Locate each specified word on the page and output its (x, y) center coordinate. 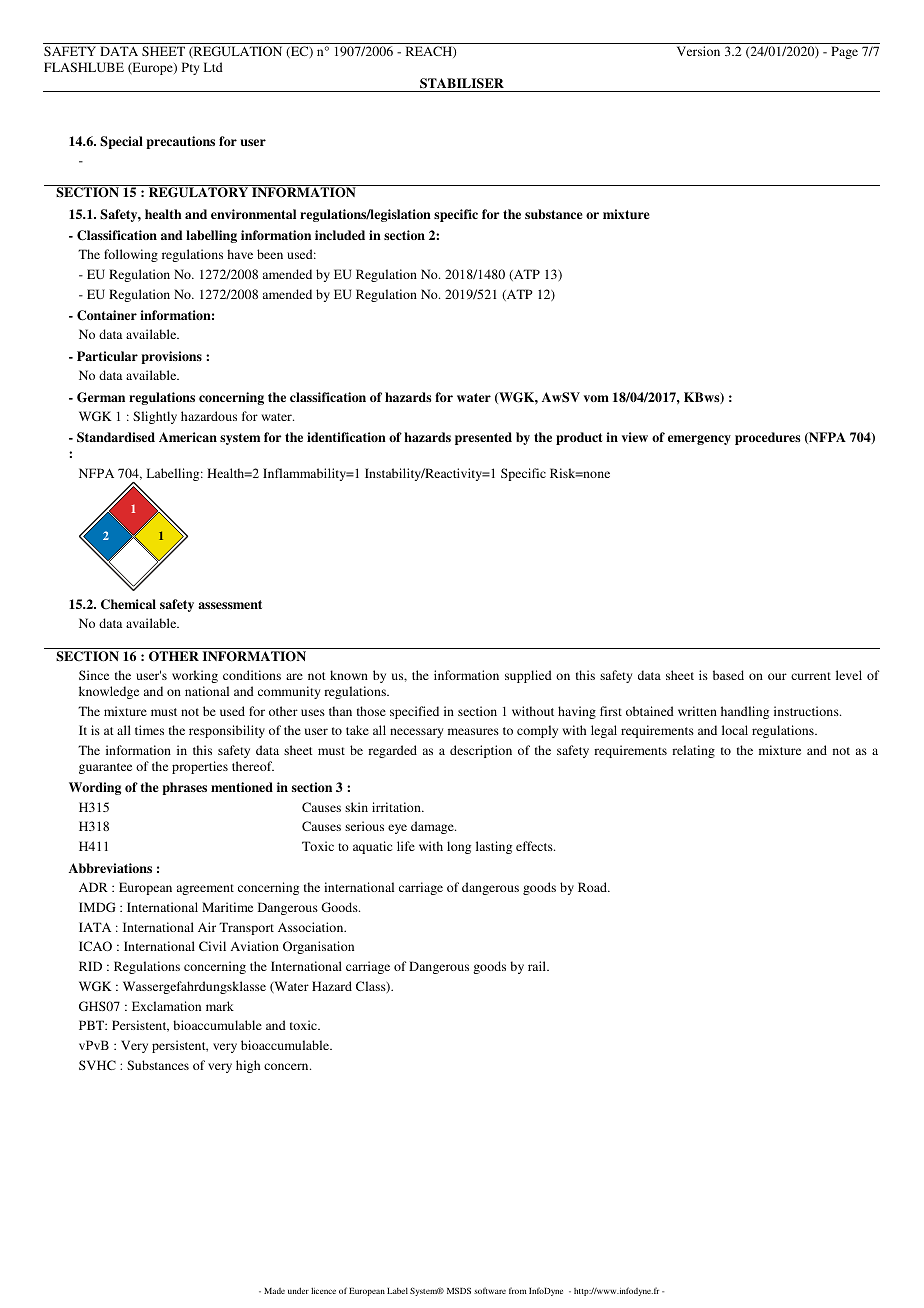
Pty (190, 68)
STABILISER (462, 83)
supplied (528, 676)
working (195, 676)
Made (274, 1291)
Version (698, 51)
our (777, 676)
